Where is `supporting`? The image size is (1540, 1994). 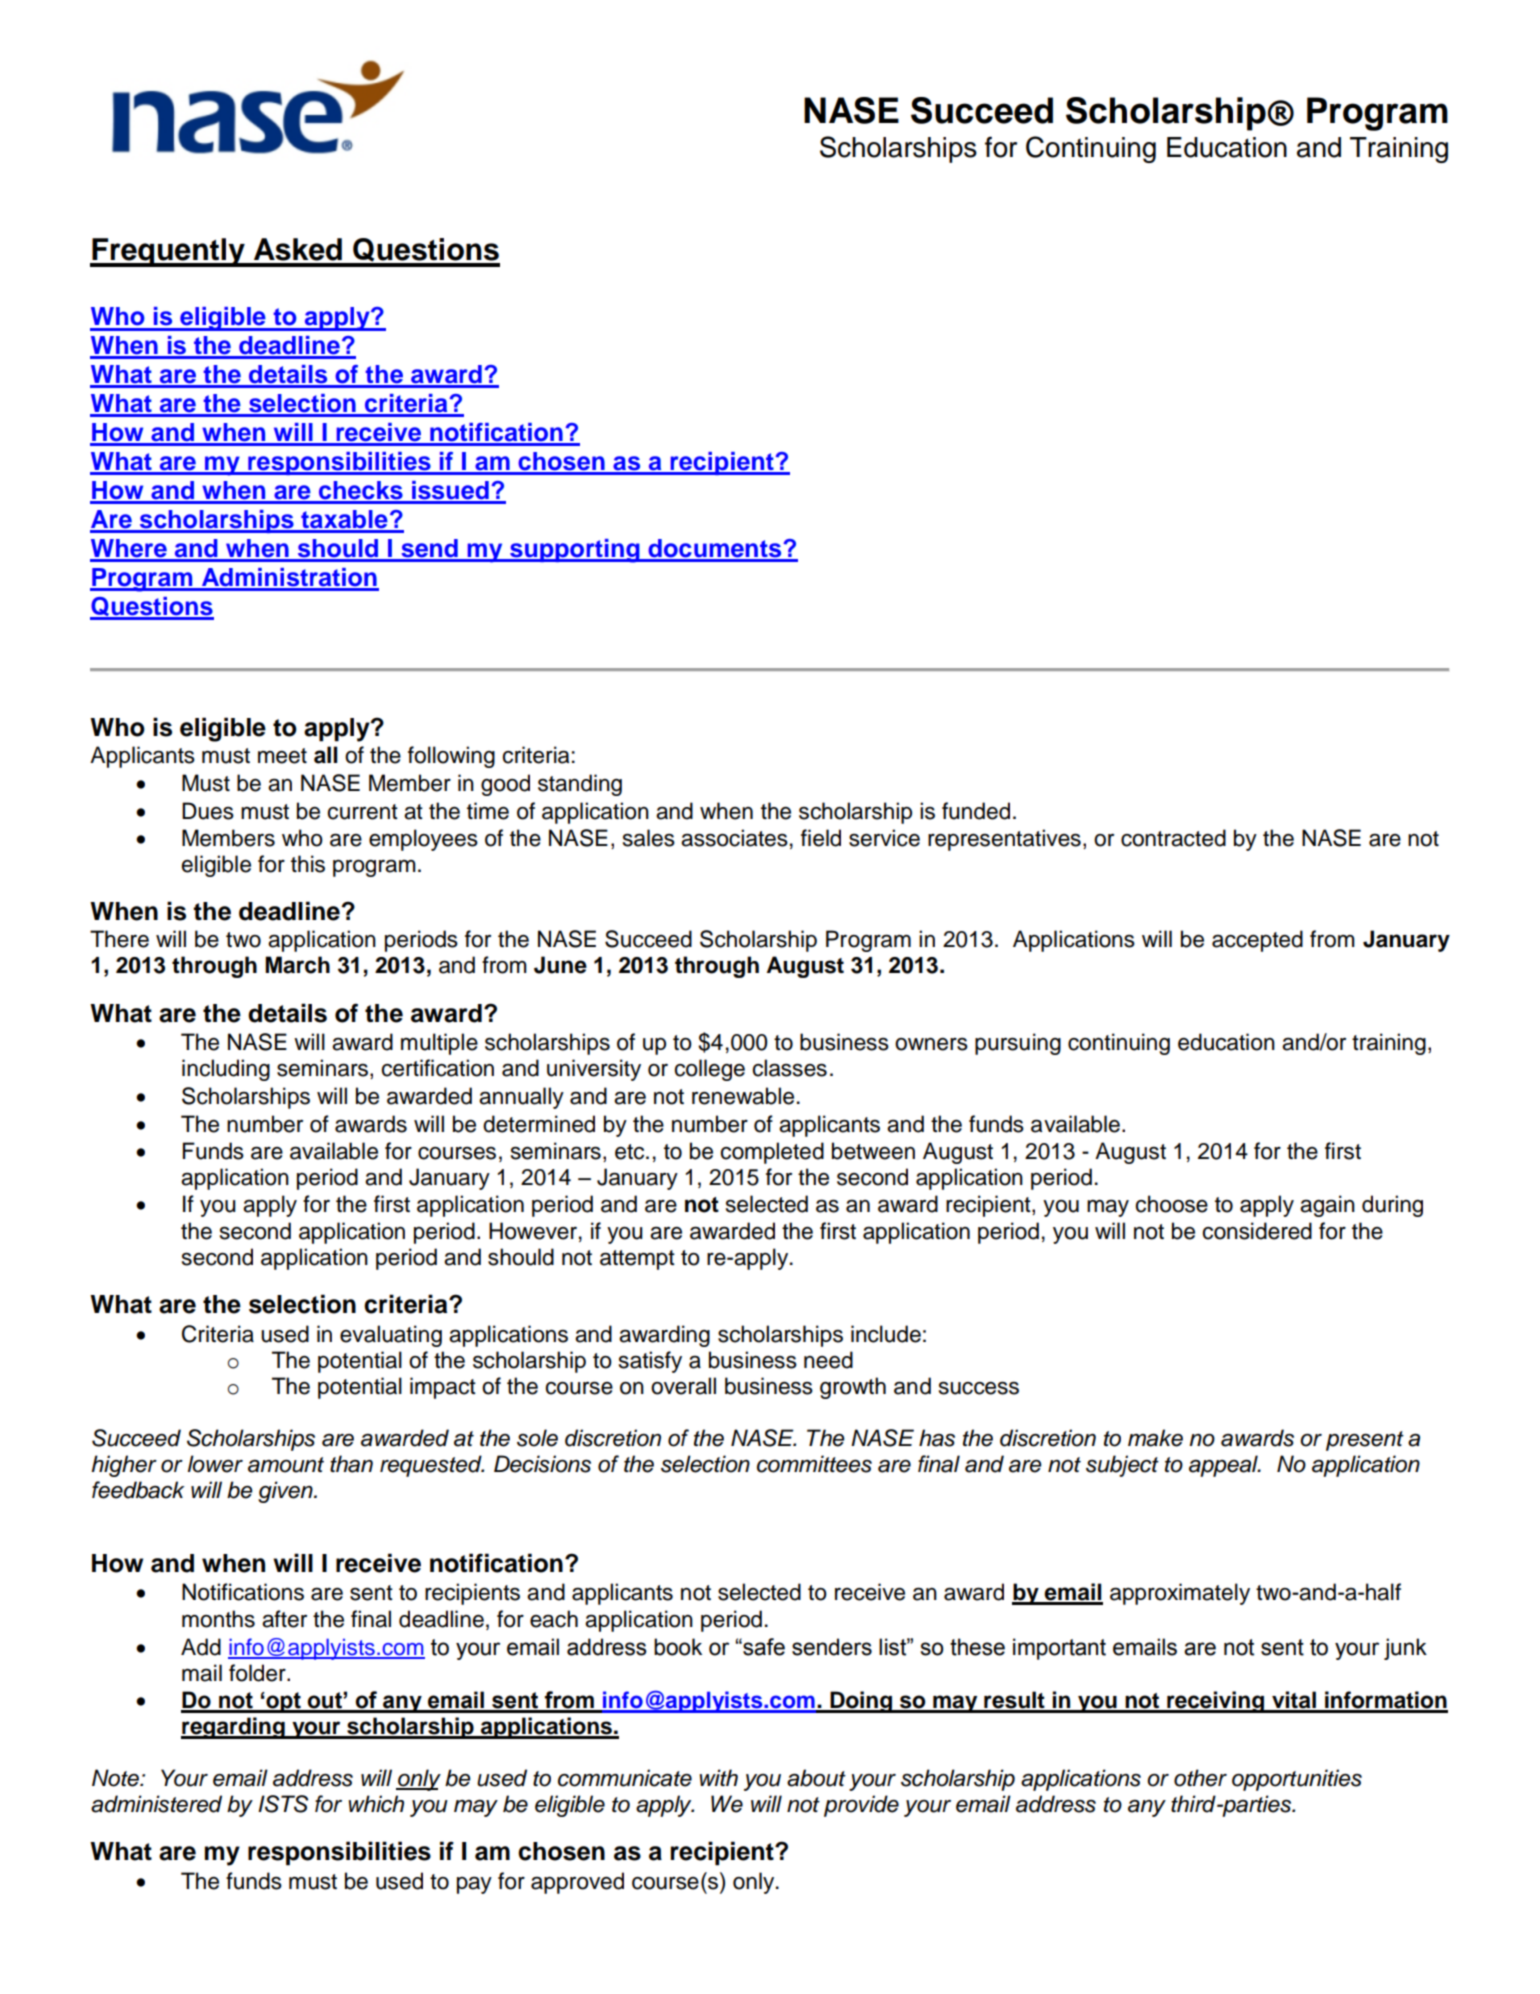
supporting is located at coordinates (575, 551).
